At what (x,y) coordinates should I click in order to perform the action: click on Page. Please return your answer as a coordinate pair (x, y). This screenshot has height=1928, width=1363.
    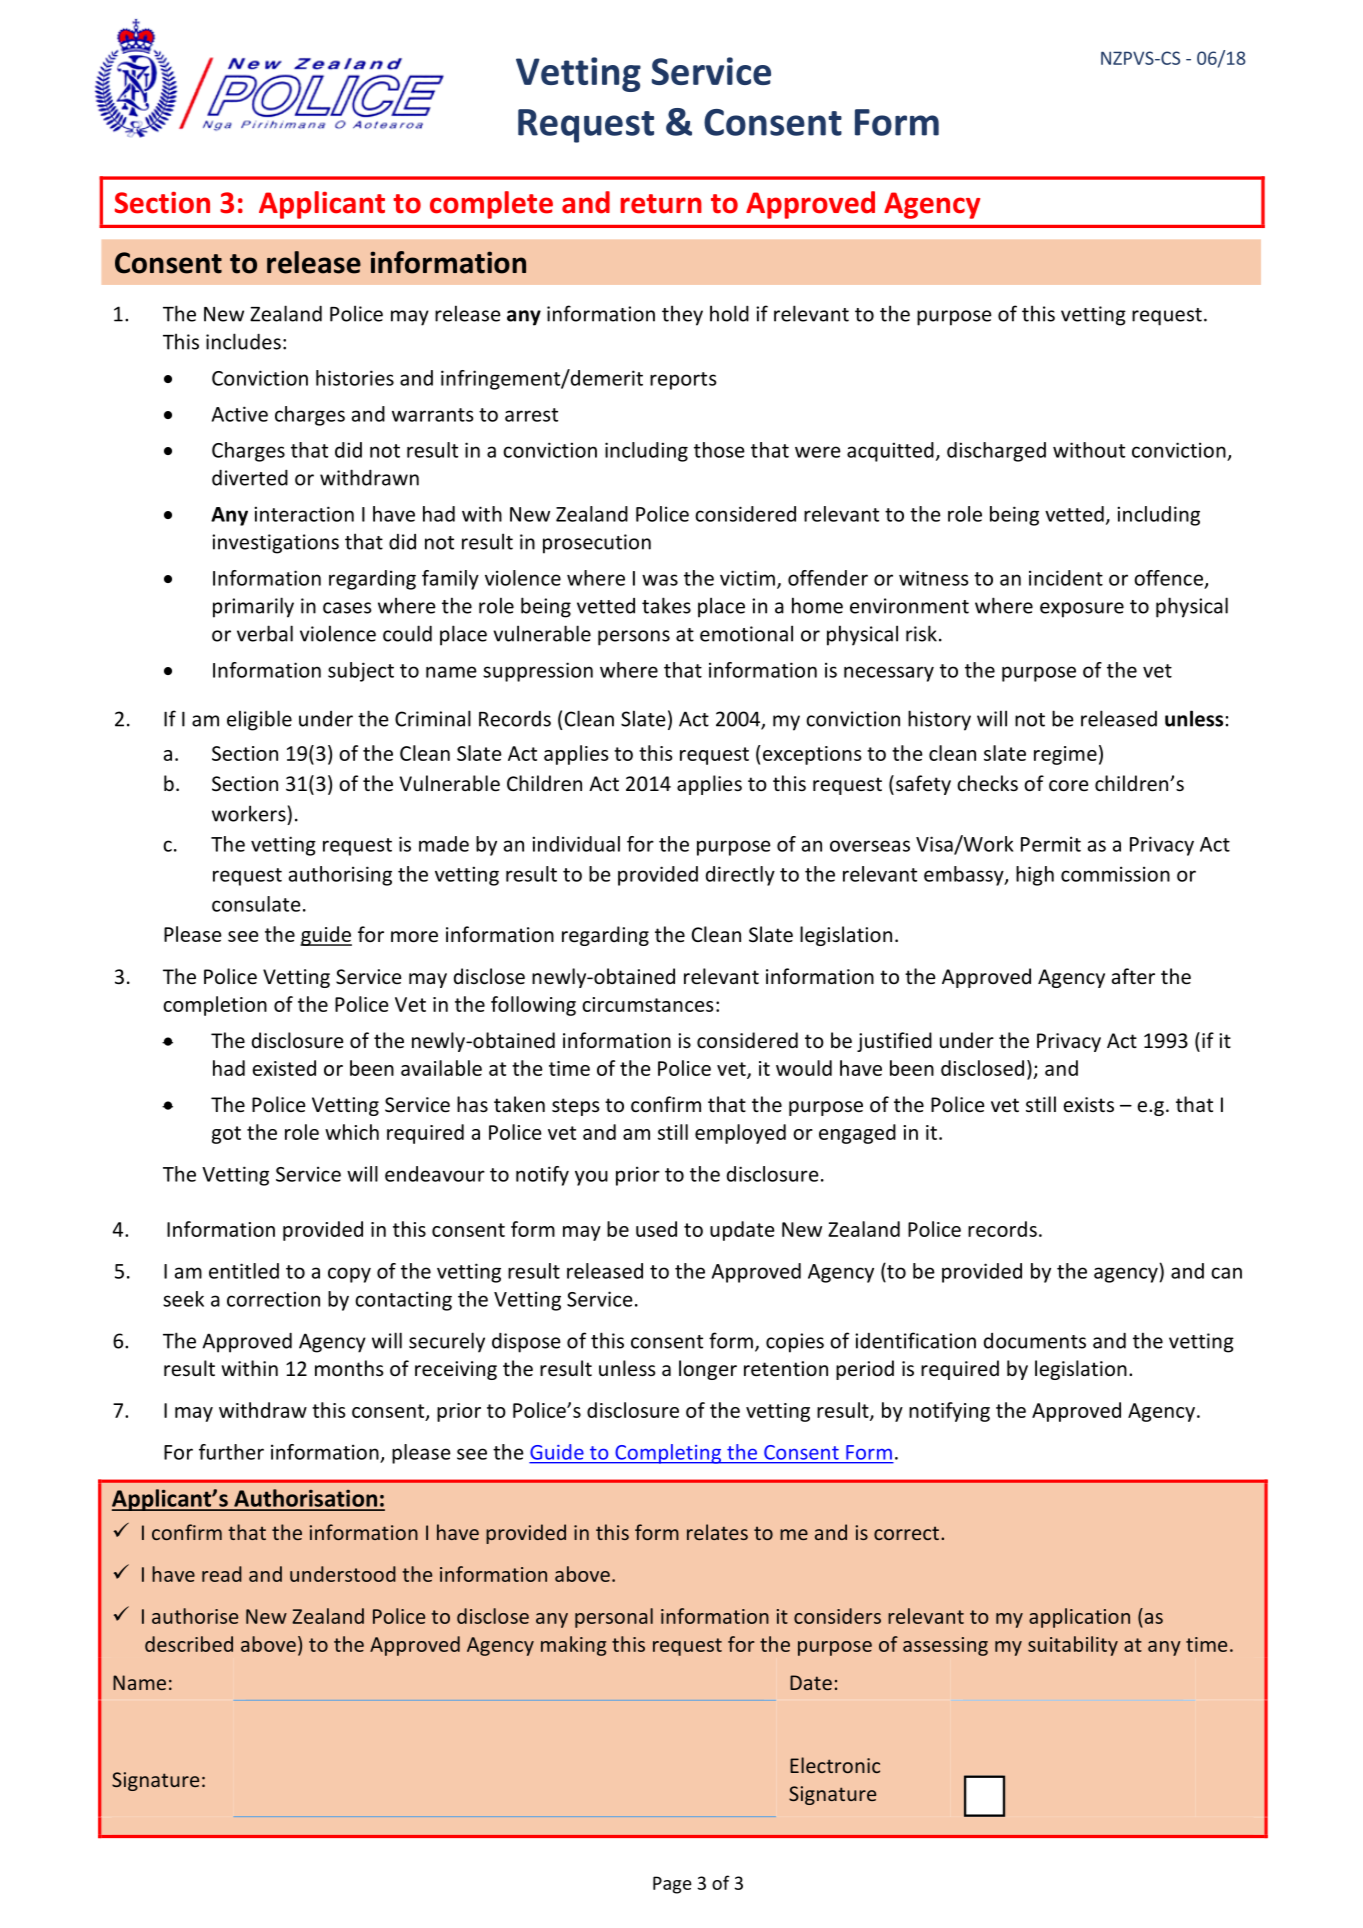
    Looking at the image, I should click on (672, 1885).
